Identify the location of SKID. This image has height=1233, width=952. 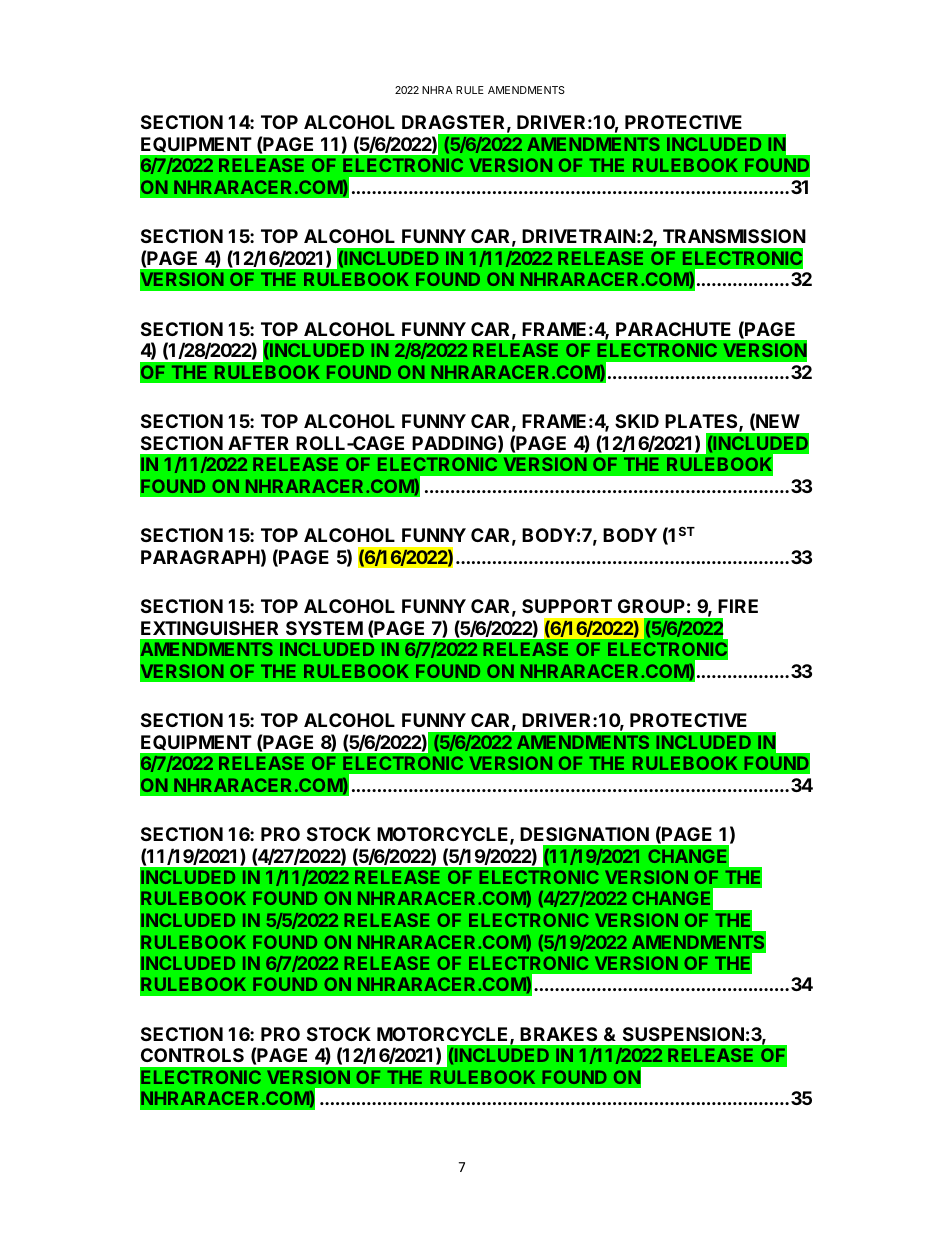
(637, 421).
